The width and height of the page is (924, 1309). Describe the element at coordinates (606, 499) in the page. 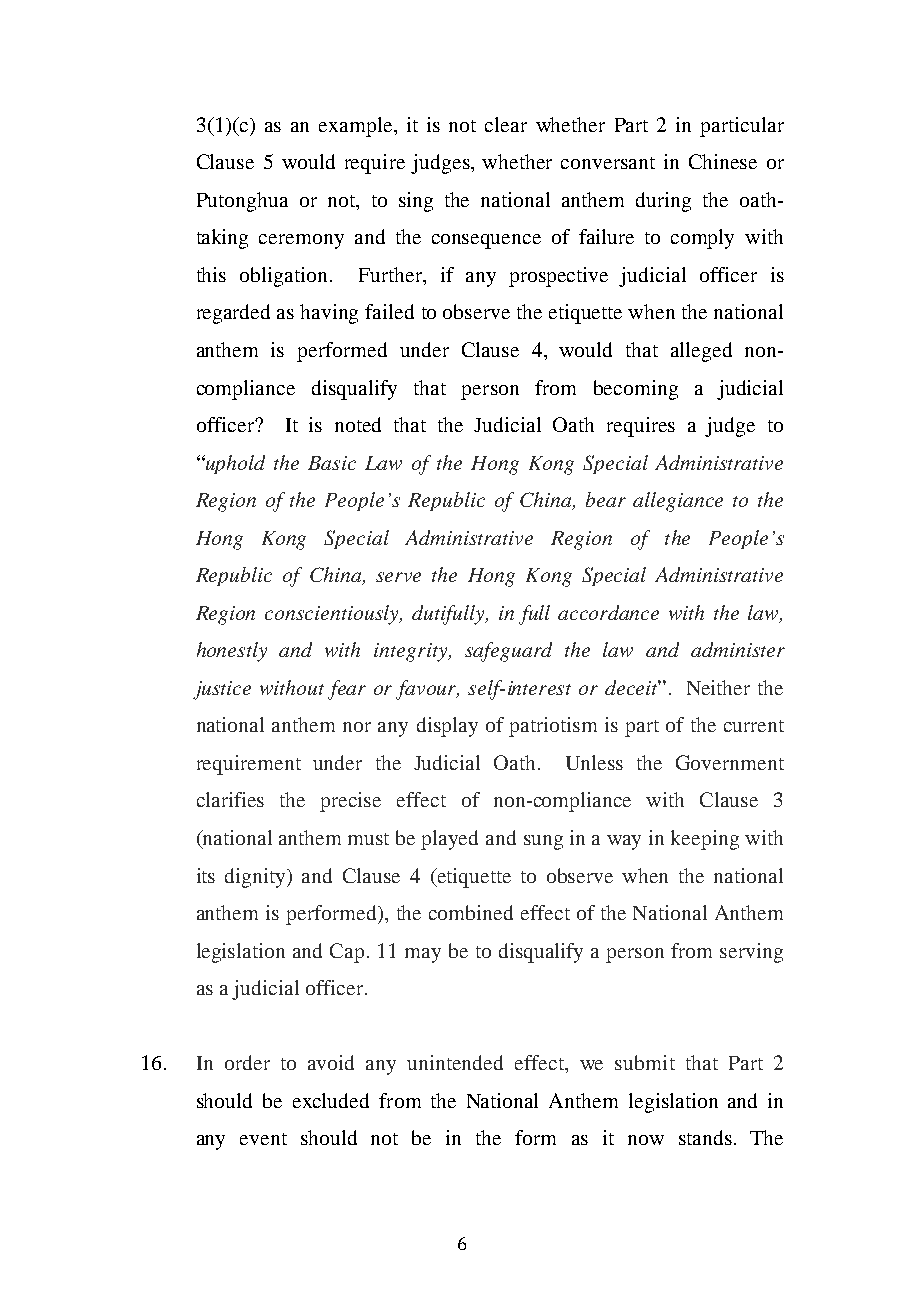

I see `bear` at that location.
